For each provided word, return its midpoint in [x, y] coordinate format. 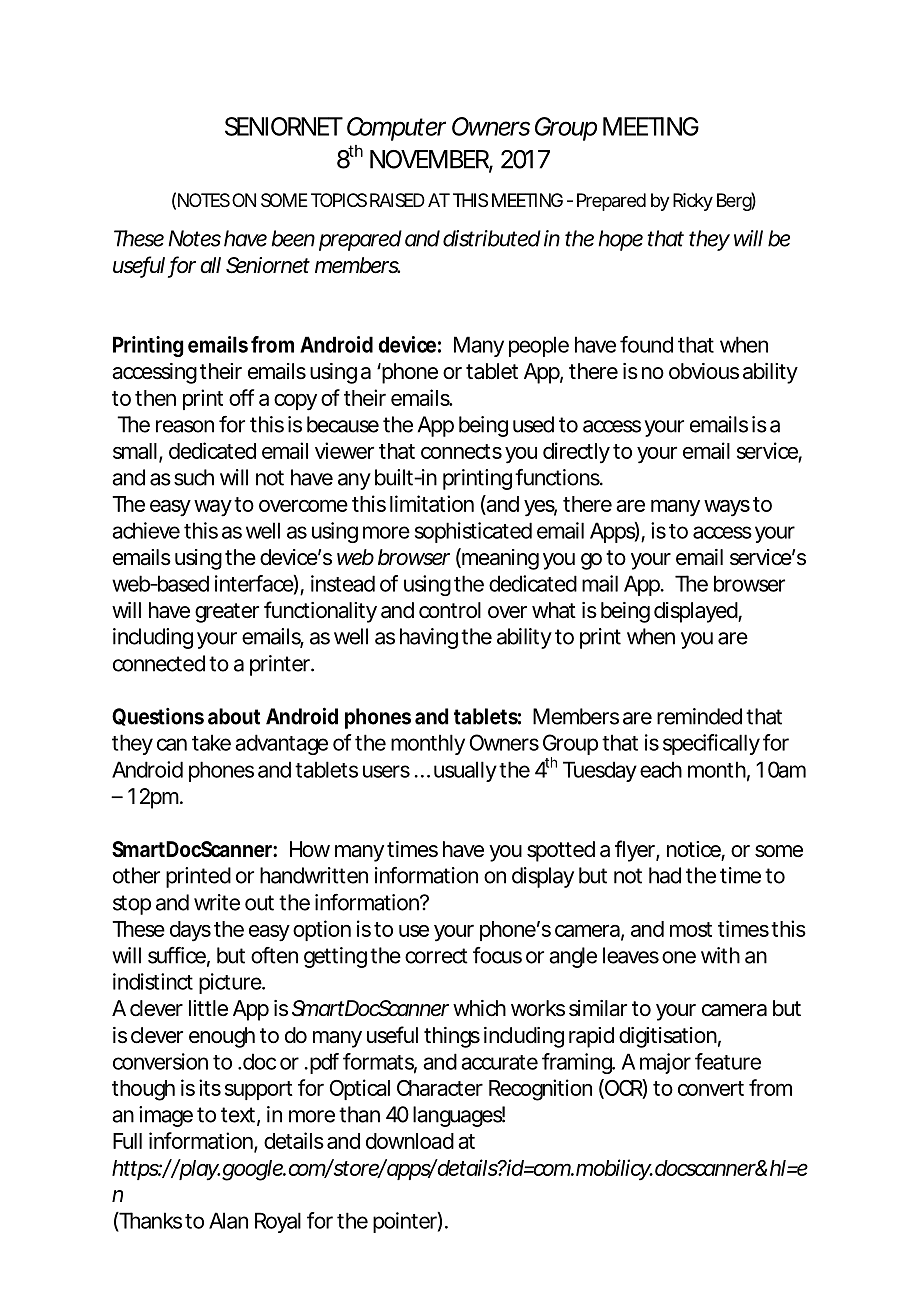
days [190, 931]
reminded [699, 716]
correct [436, 956]
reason [185, 426]
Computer [396, 129]
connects [461, 451]
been [293, 238]
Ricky [693, 202]
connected [159, 663]
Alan [228, 1220]
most [691, 929]
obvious [704, 371]
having [429, 638]
